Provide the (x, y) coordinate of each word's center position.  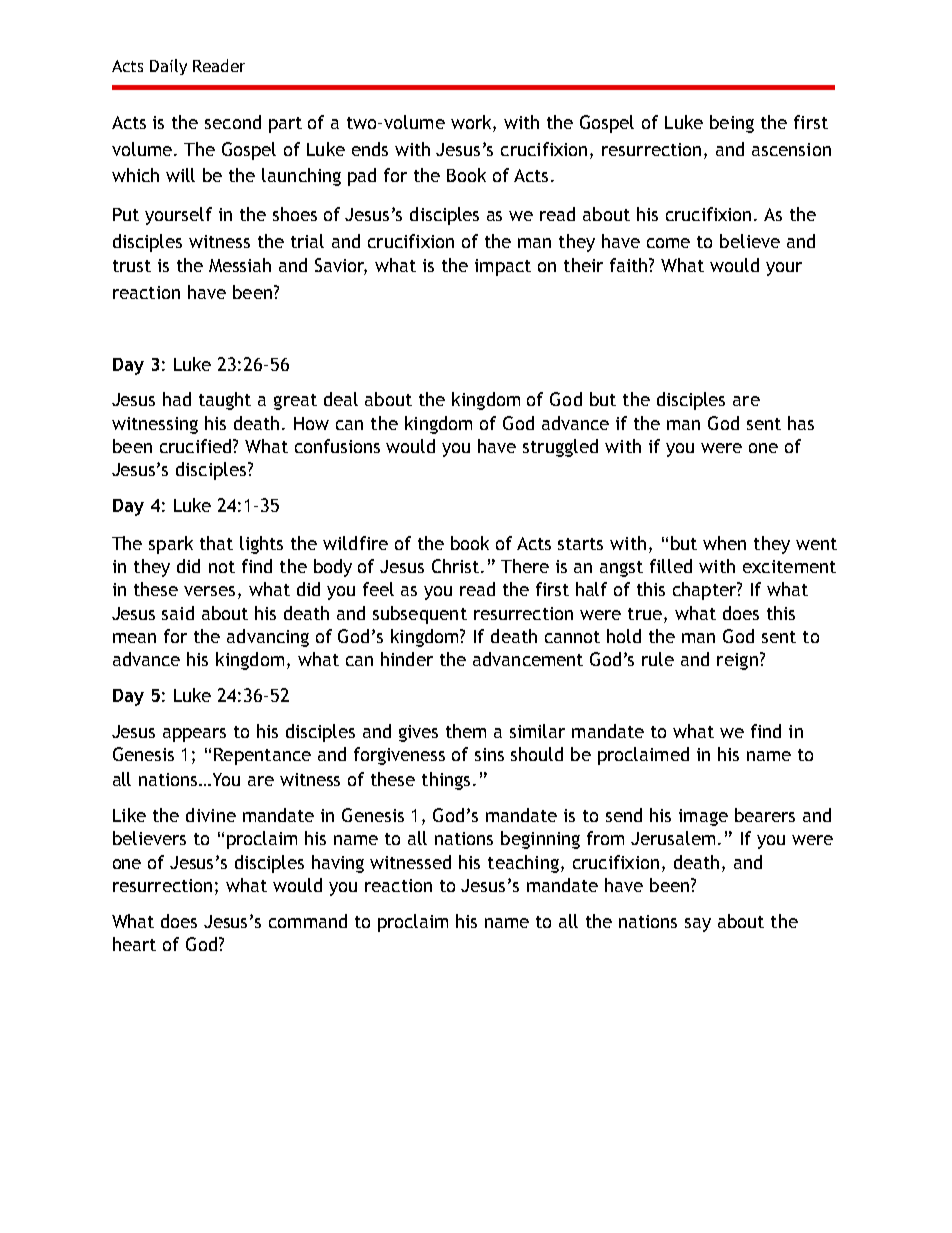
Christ (457, 566)
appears (194, 735)
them (466, 731)
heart (134, 944)
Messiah (240, 265)
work (472, 123)
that (216, 543)
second (233, 122)
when (724, 543)
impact (503, 267)
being (732, 124)
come (668, 243)
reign (737, 661)
